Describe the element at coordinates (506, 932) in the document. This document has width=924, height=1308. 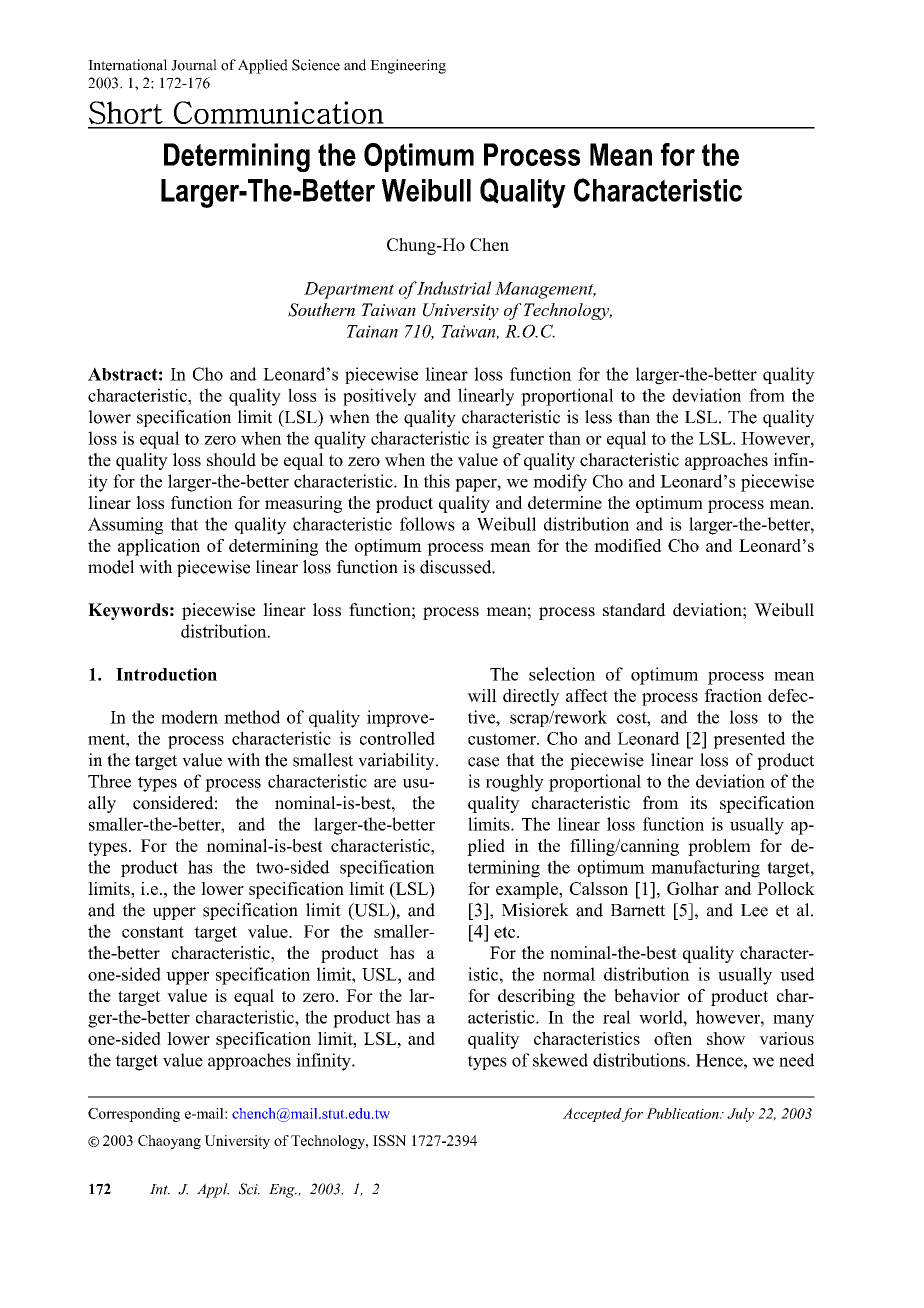
I see `etc` at that location.
